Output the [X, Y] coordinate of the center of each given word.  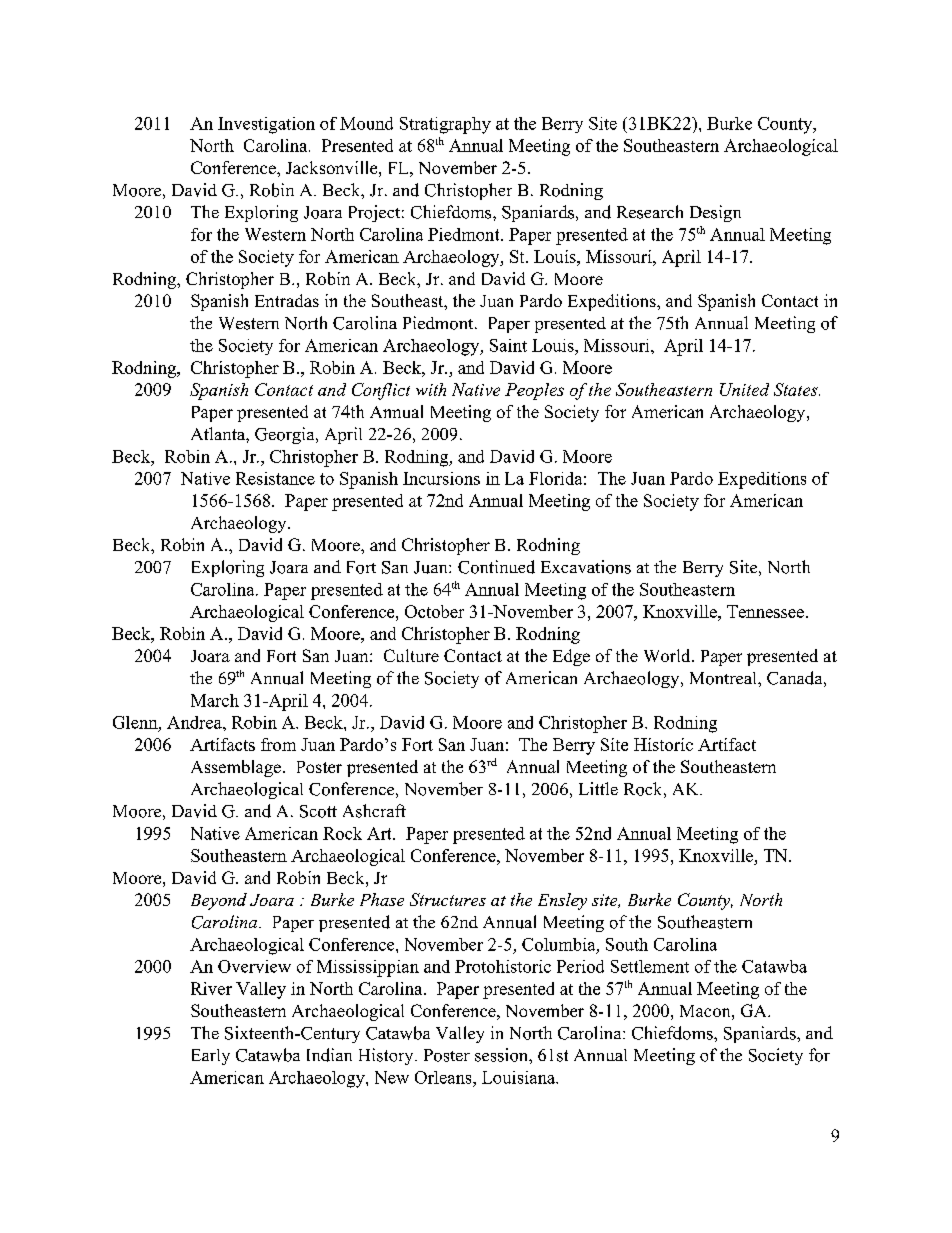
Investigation [266, 125]
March [215, 700]
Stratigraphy [445, 125]
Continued [496, 567]
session [502, 1055]
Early [211, 1057]
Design [715, 213]
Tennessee [765, 611]
